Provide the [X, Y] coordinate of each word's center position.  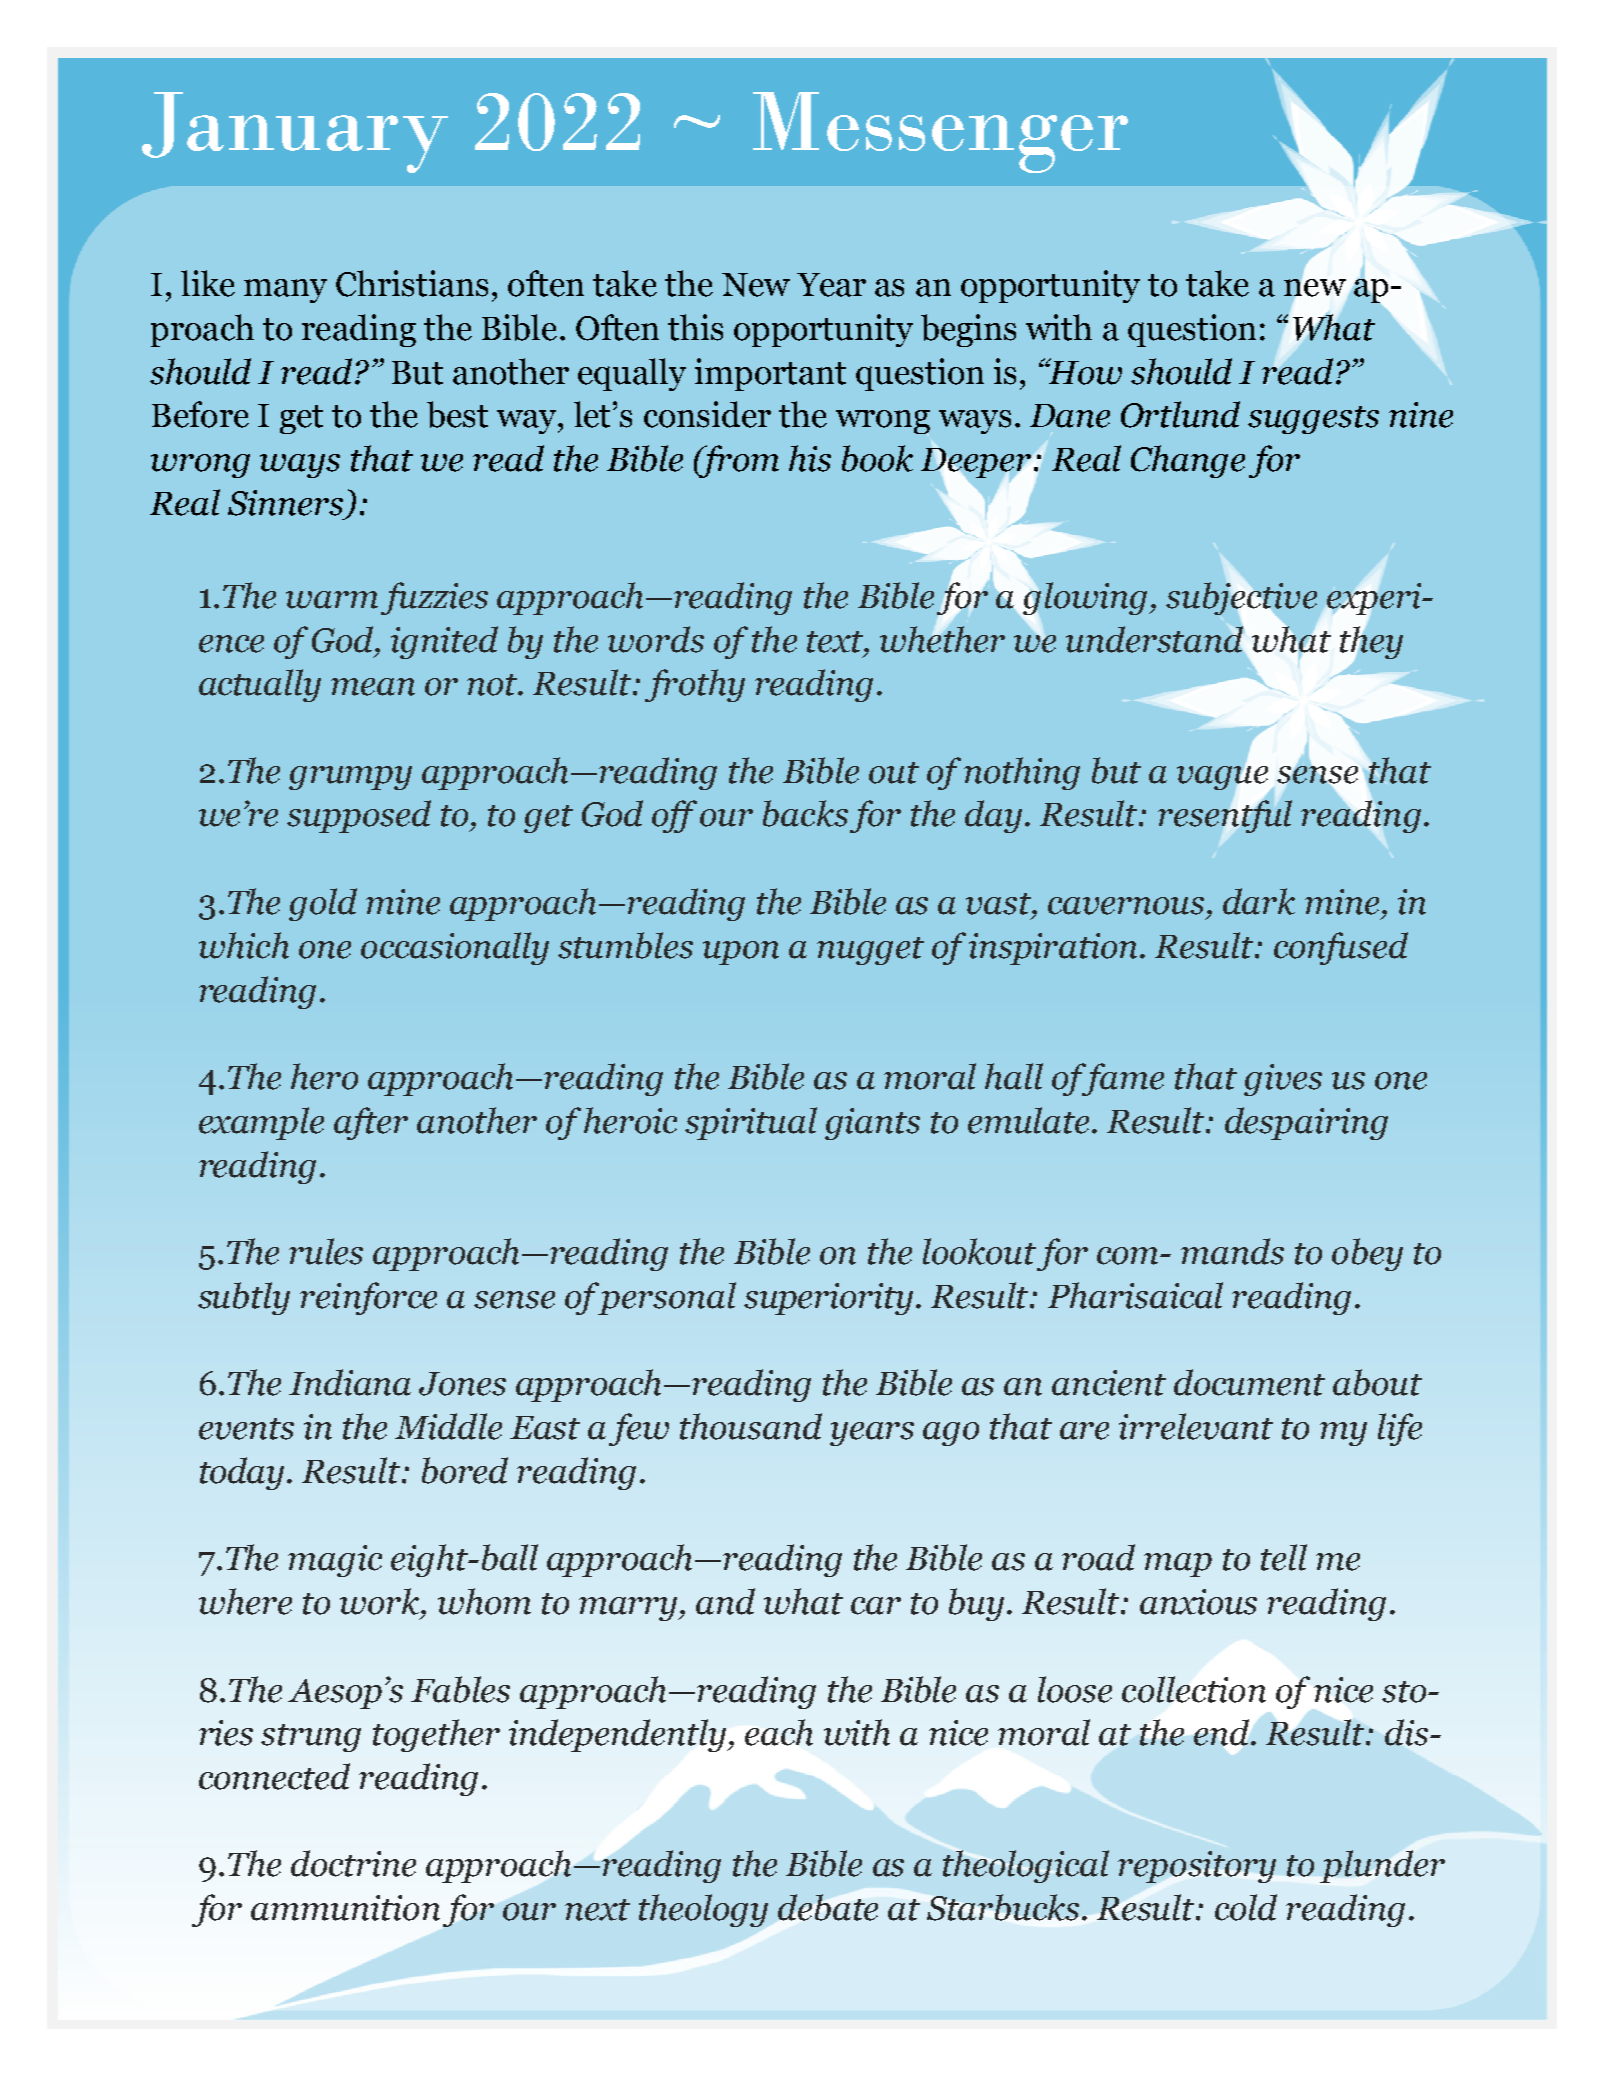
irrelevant [1196, 1426]
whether [942, 638]
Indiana [350, 1382]
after [371, 1123]
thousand [751, 1426]
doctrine [353, 1863]
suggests [1313, 420]
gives [1283, 1080]
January [295, 132]
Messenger [940, 132]
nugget [870, 951]
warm [332, 600]
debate [828, 1907]
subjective [1241, 600]
